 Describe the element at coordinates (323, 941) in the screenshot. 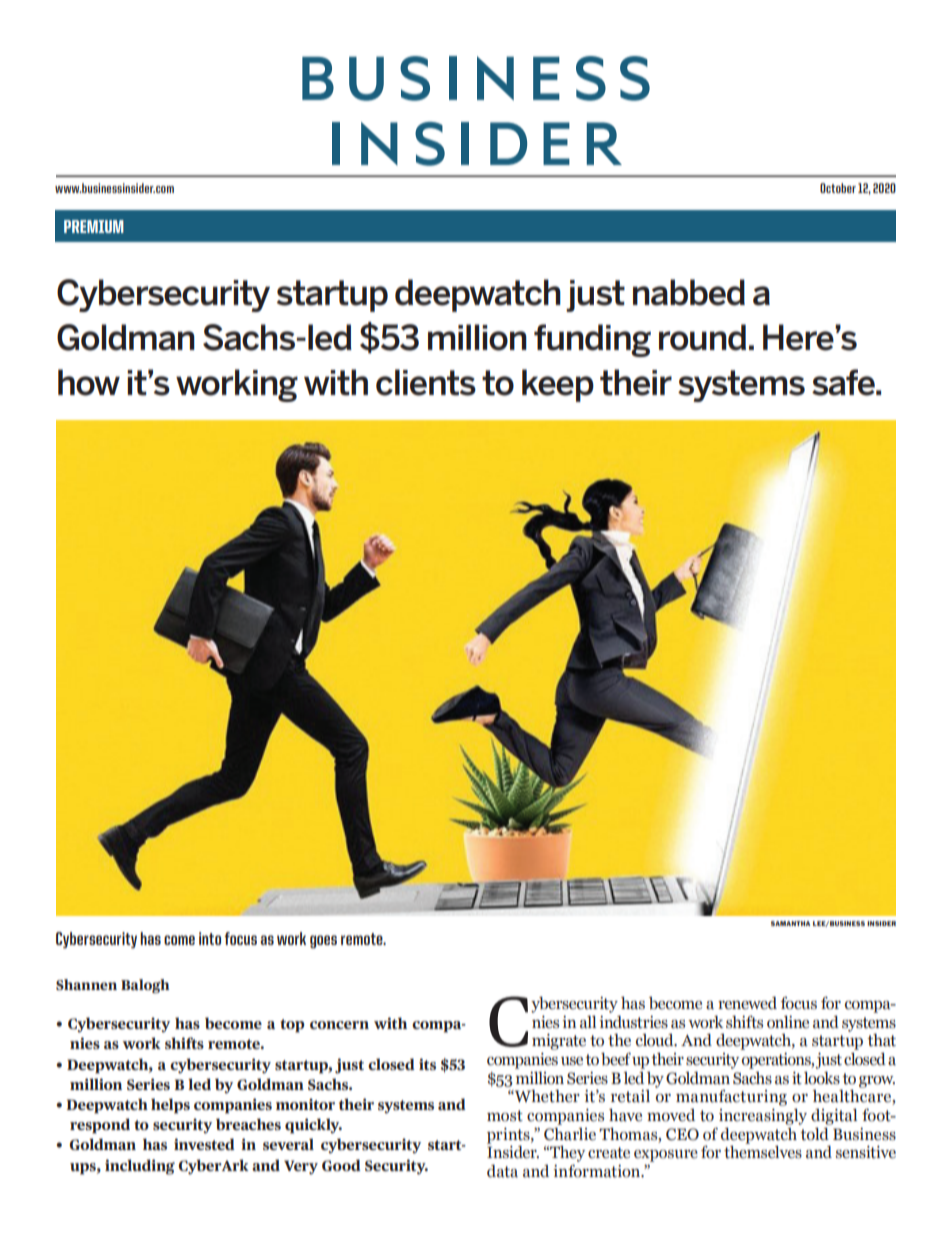

I see `goes` at that location.
